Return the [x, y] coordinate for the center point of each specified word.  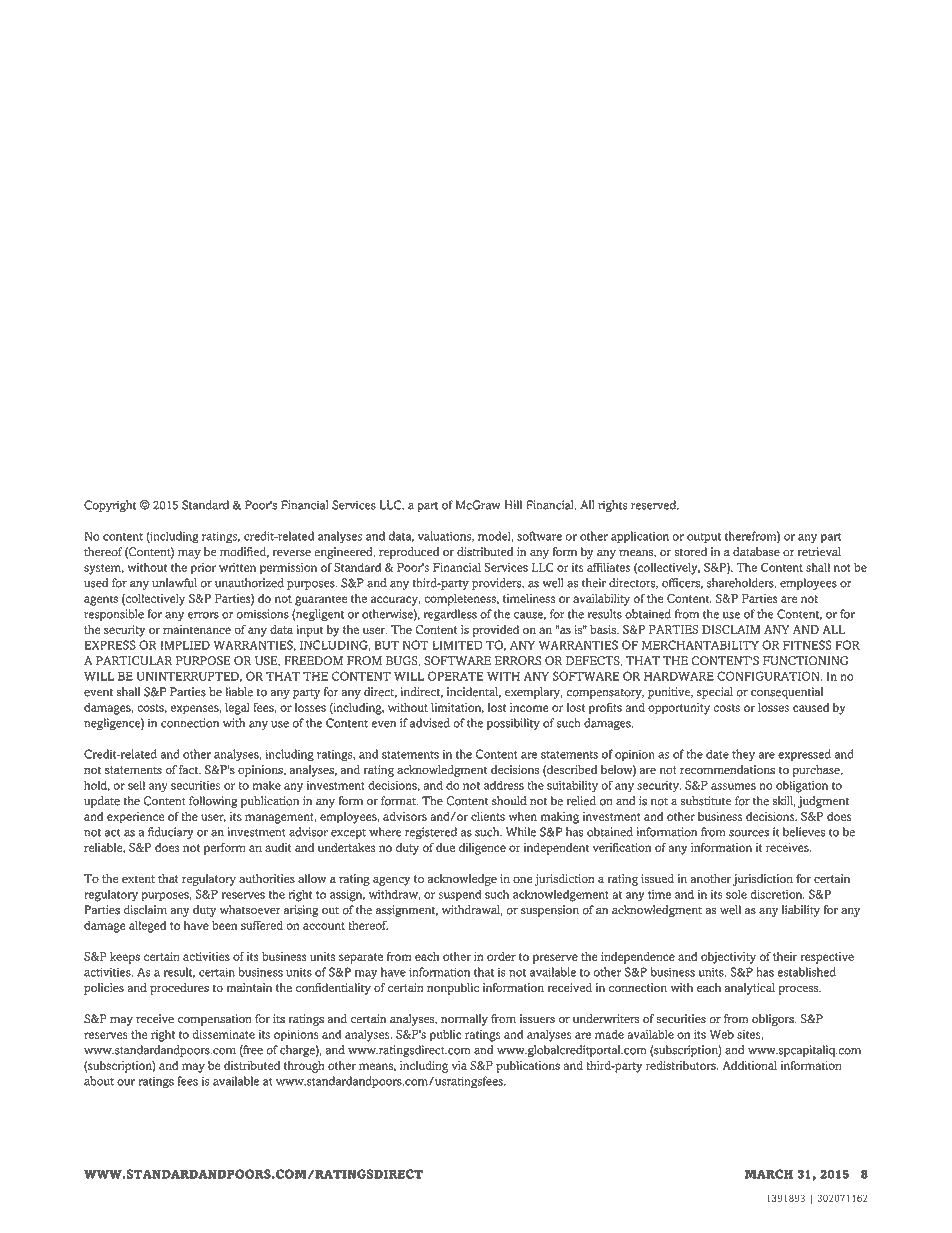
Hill [513, 505]
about [99, 1081]
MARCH [768, 1174]
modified [244, 552]
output [704, 538]
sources [749, 833]
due [445, 847]
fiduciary [171, 833]
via [459, 1065]
